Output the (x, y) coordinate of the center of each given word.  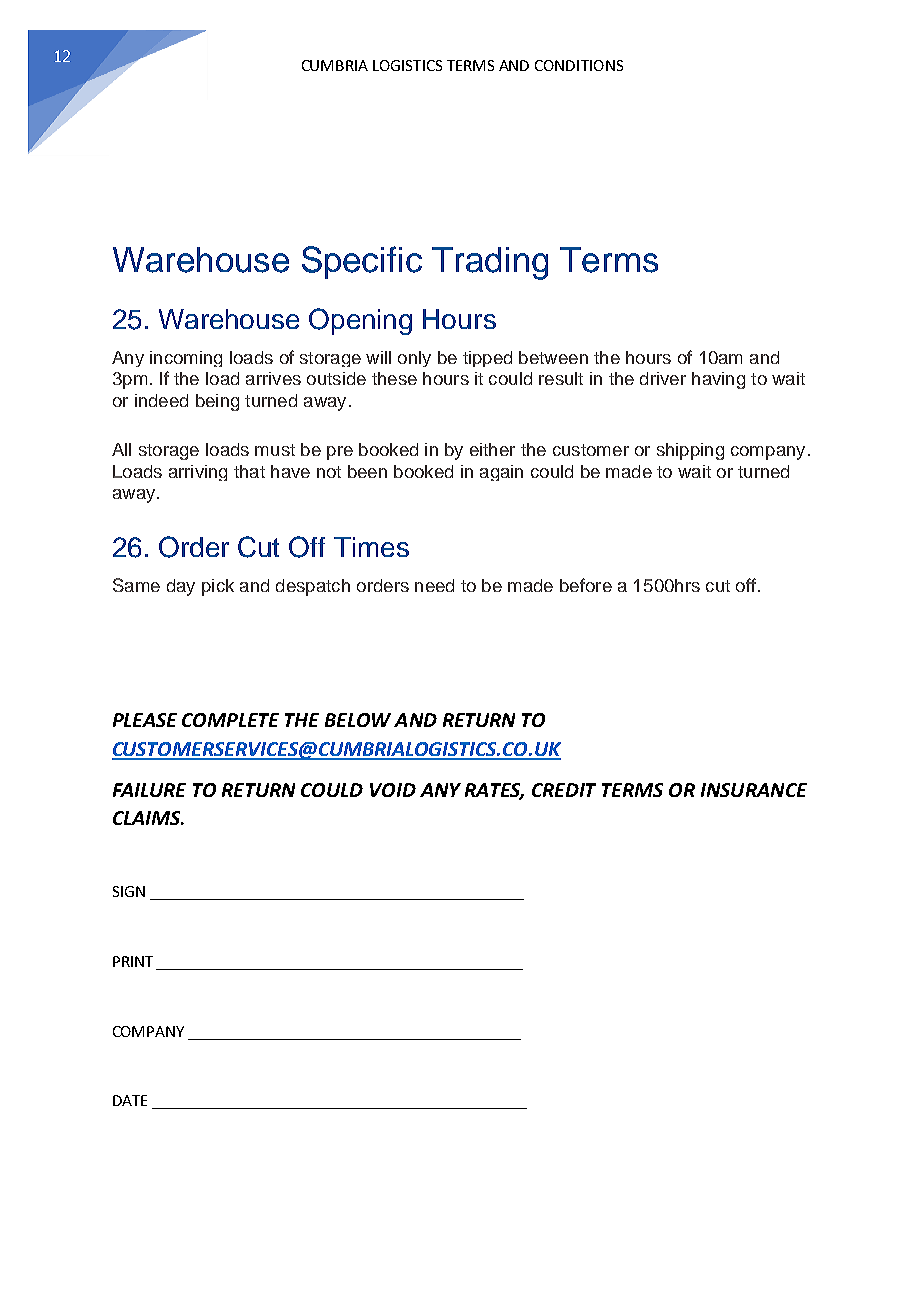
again (501, 473)
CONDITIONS (579, 65)
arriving (198, 473)
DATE (130, 1100)
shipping (690, 451)
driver (663, 378)
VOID (393, 790)
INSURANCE (754, 790)
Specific (362, 262)
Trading (490, 263)
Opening (360, 321)
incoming (186, 359)
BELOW (358, 720)
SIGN (129, 891)
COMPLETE (230, 720)
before (586, 585)
